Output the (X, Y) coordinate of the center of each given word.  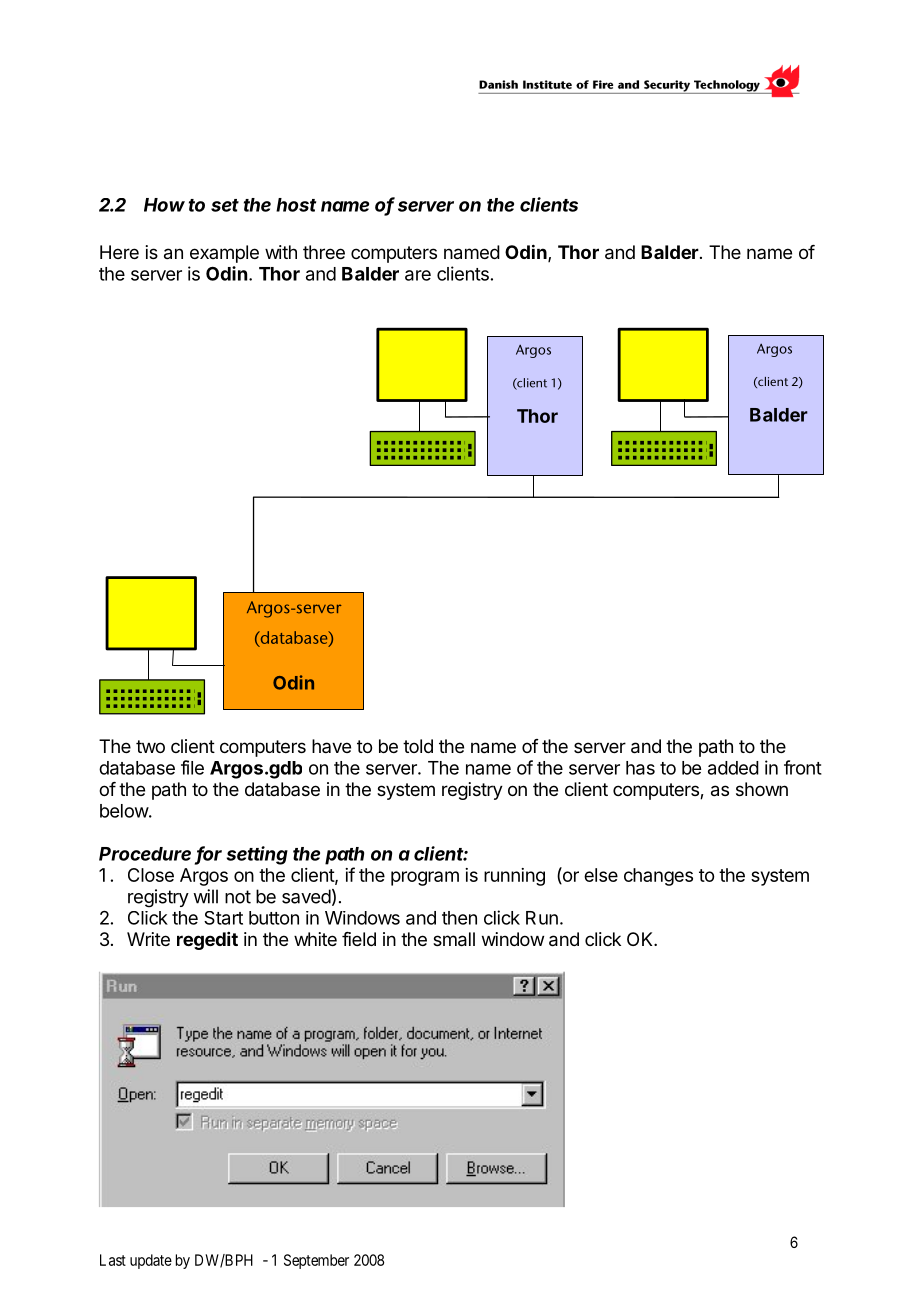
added (733, 768)
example (224, 254)
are (418, 275)
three (324, 252)
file (192, 767)
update (151, 1261)
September (316, 1261)
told (418, 746)
